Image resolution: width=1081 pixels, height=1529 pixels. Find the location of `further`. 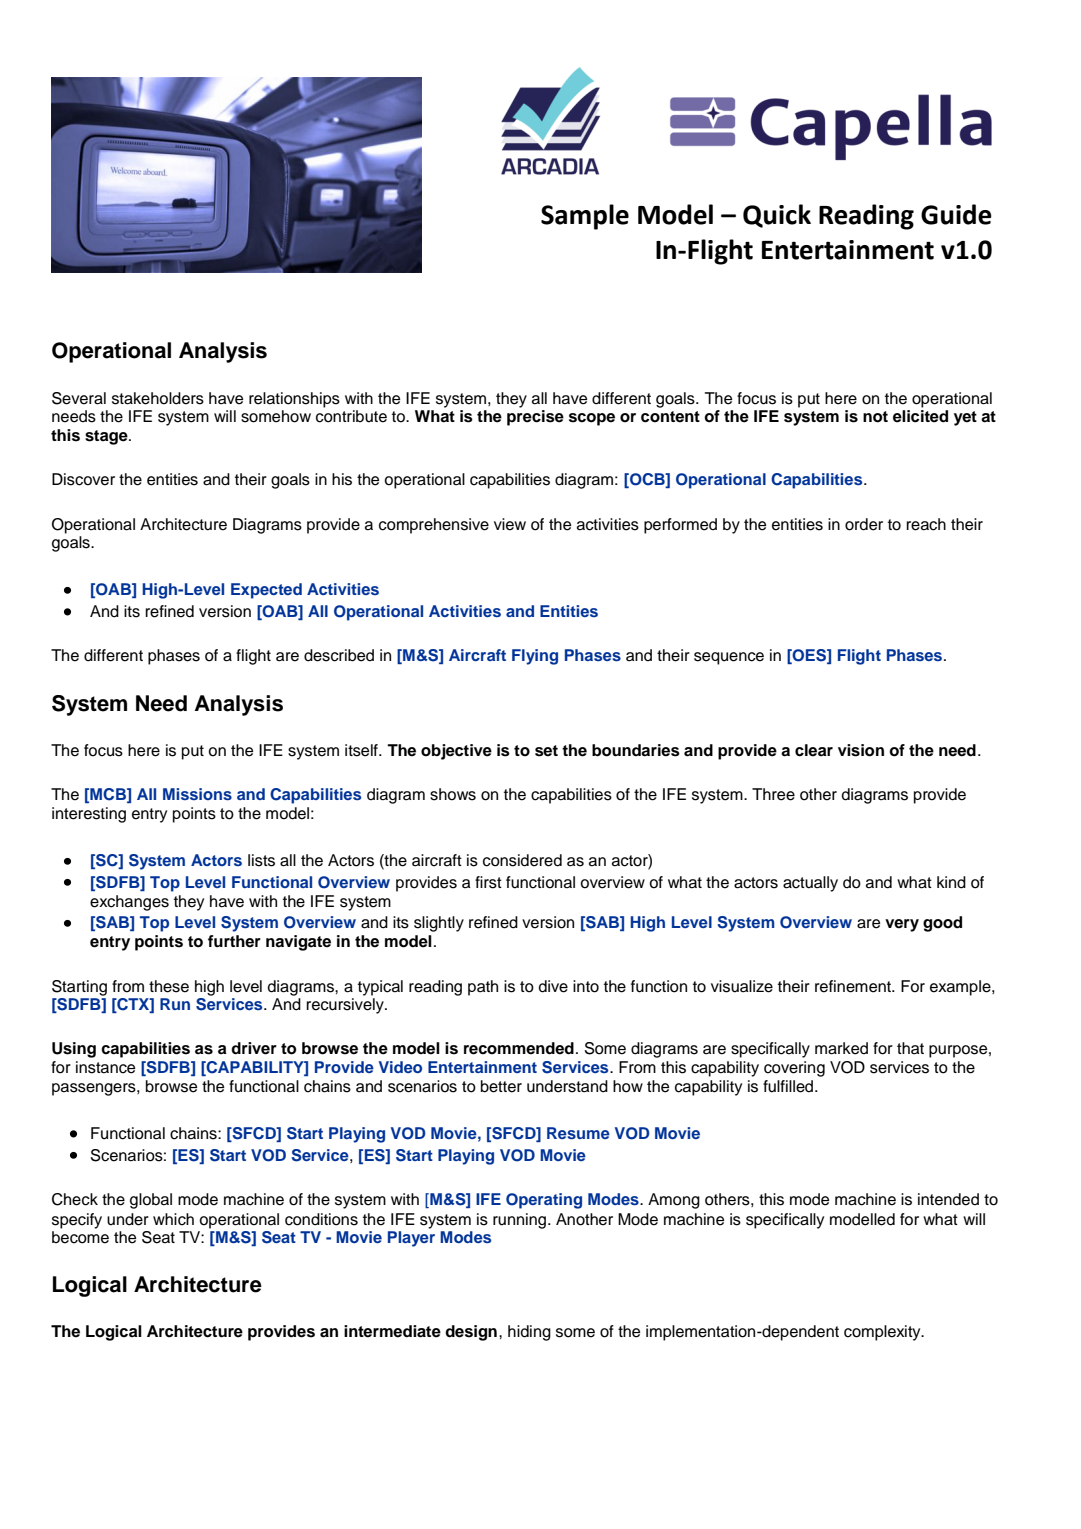

further is located at coordinates (234, 941).
